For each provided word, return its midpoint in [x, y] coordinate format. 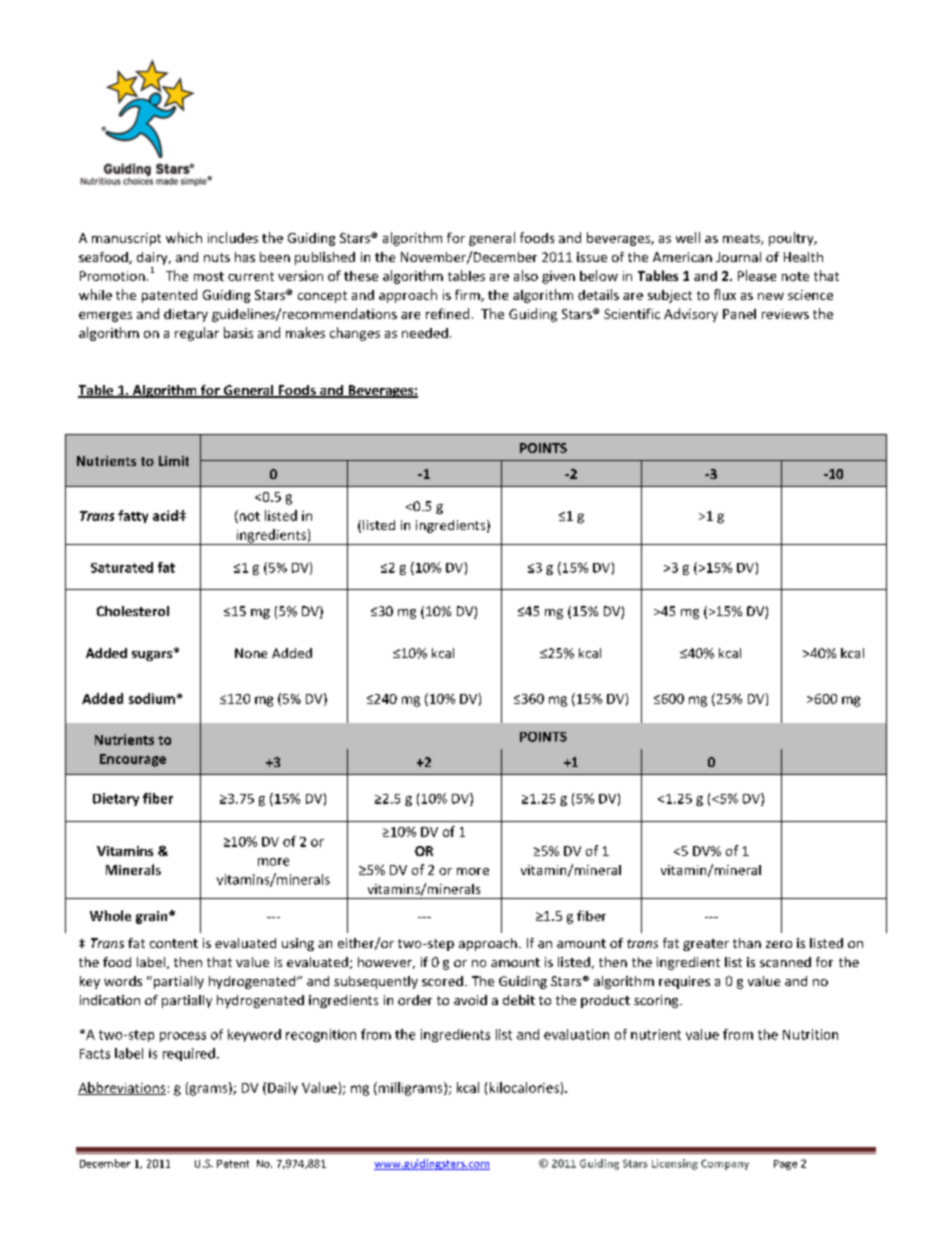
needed [425, 333]
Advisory [691, 315]
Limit [174, 461]
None [251, 653]
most [209, 276]
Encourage [133, 760]
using [298, 944]
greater [706, 945]
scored [442, 981]
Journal [738, 257]
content [174, 943]
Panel [739, 314]
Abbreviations [122, 1088]
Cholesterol [133, 611]
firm [468, 295]
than [747, 943]
